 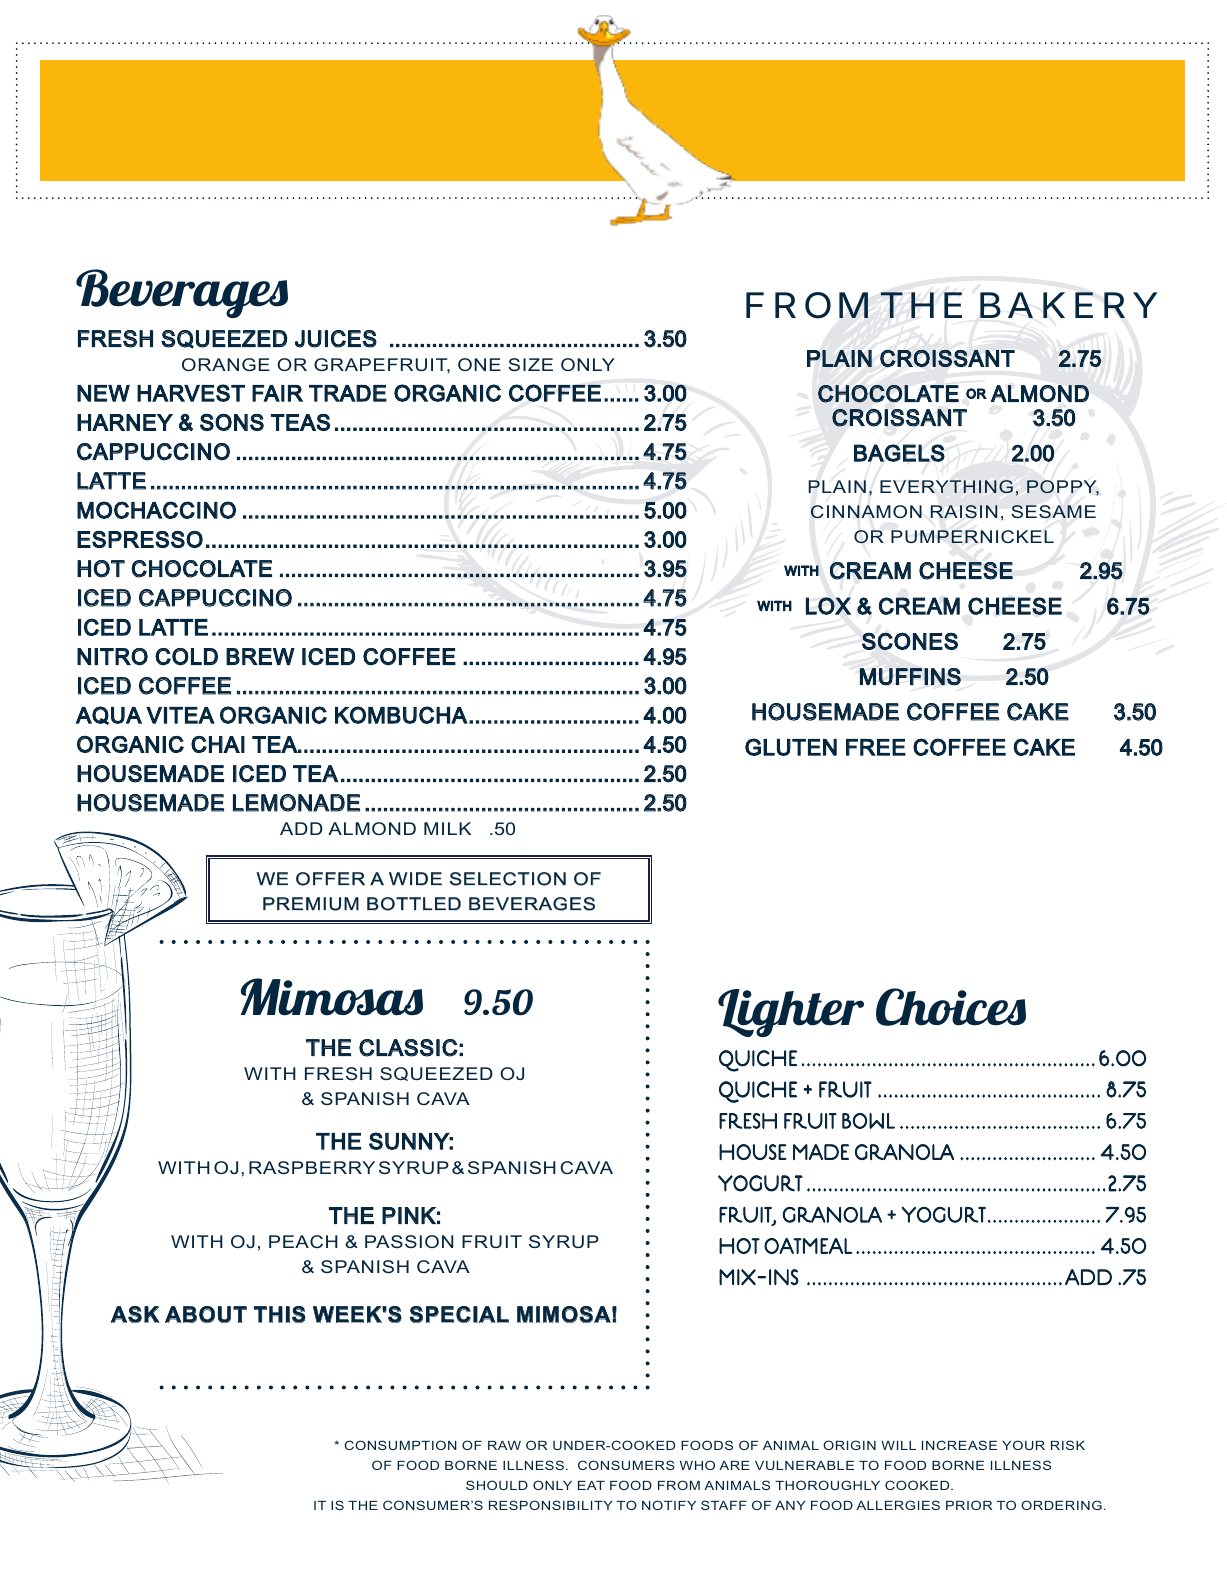 I want to click on RASPBERRY, so click(x=312, y=1167).
